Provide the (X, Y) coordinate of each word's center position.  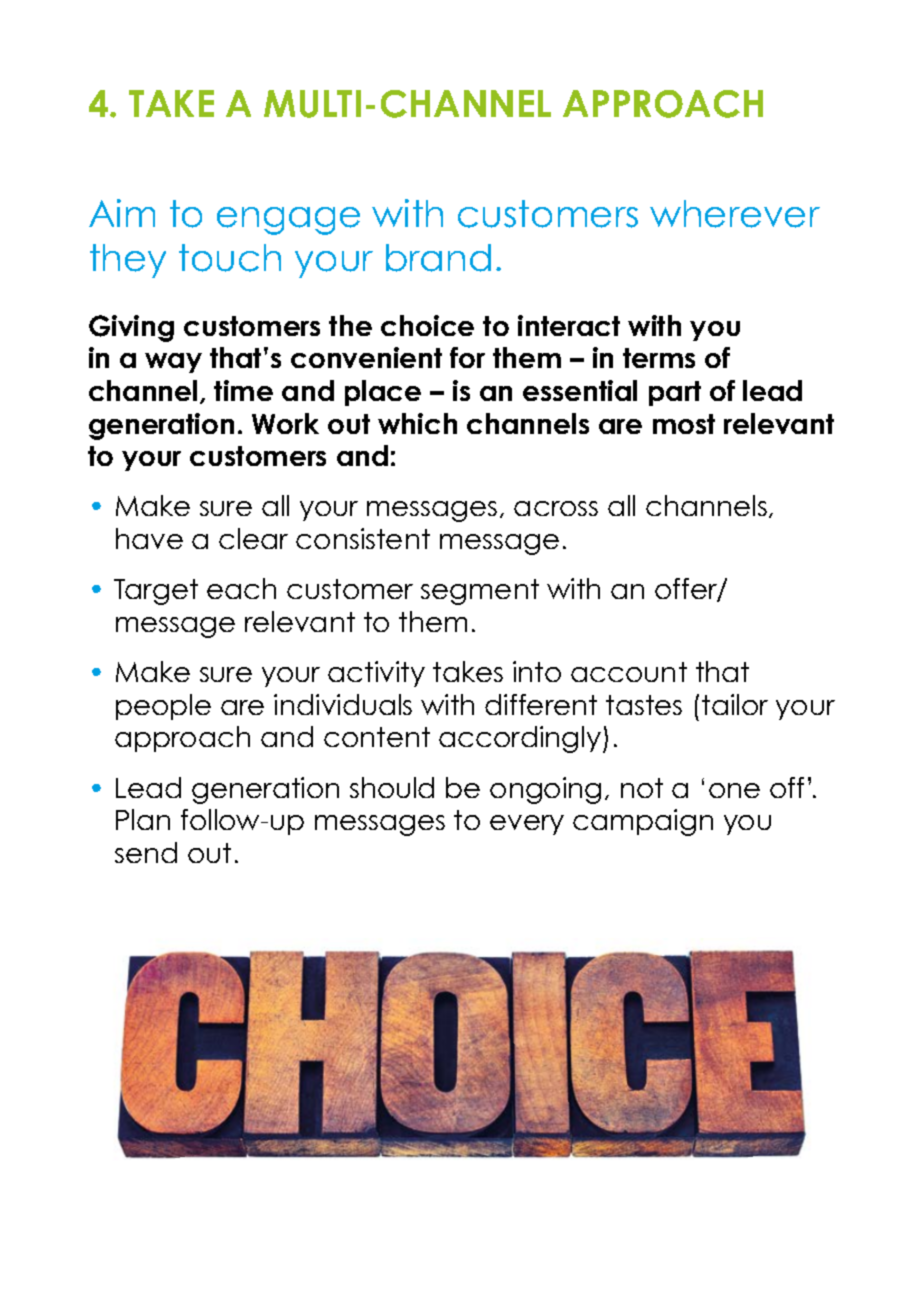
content (377, 737)
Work (285, 423)
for (467, 357)
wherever (735, 214)
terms (659, 358)
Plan (143, 819)
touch (230, 258)
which (417, 423)
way (173, 363)
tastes (644, 705)
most (684, 424)
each (241, 588)
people (163, 707)
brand (438, 258)
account (629, 672)
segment (480, 592)
